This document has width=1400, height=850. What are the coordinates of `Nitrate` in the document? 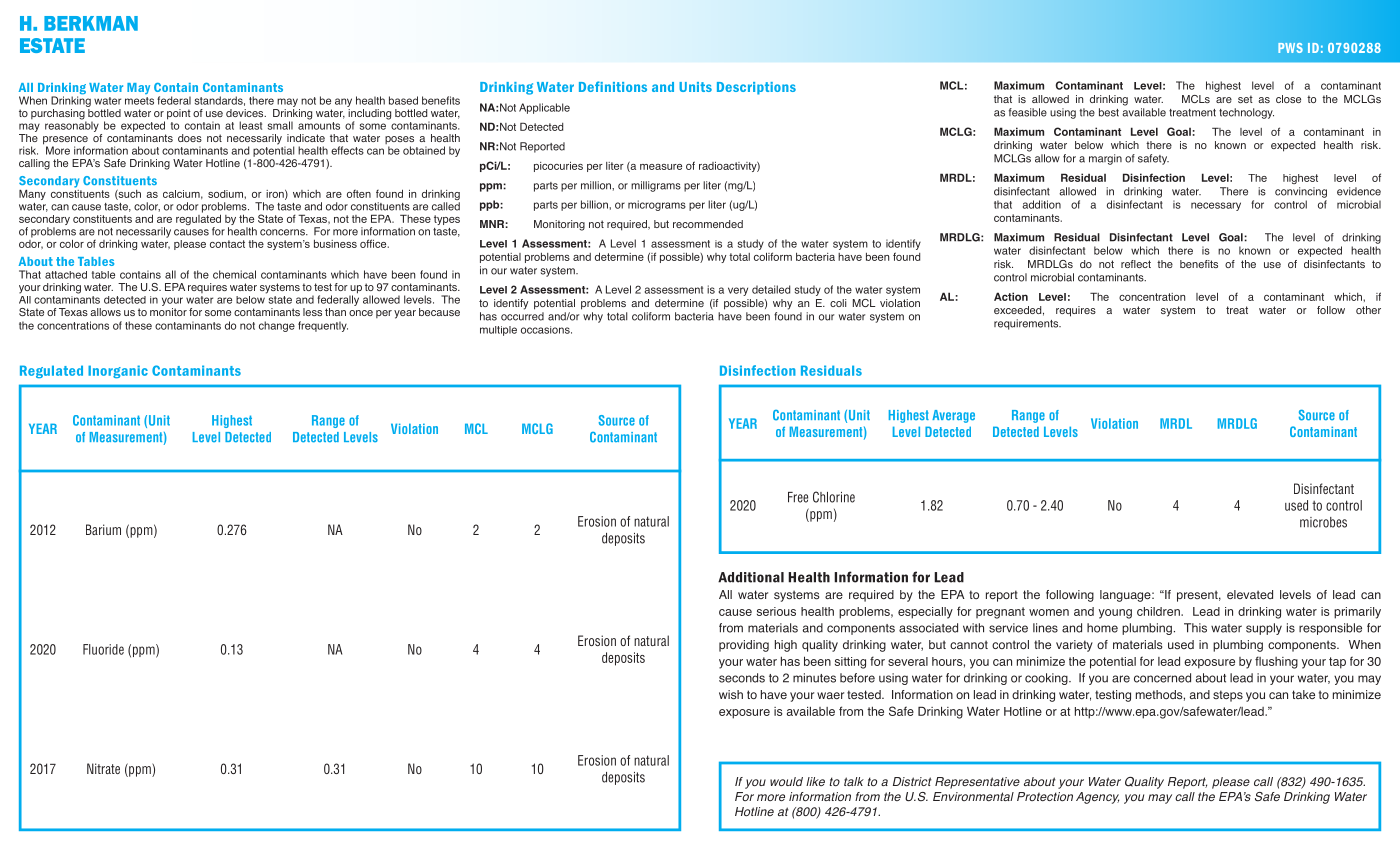 It's located at (103, 768).
